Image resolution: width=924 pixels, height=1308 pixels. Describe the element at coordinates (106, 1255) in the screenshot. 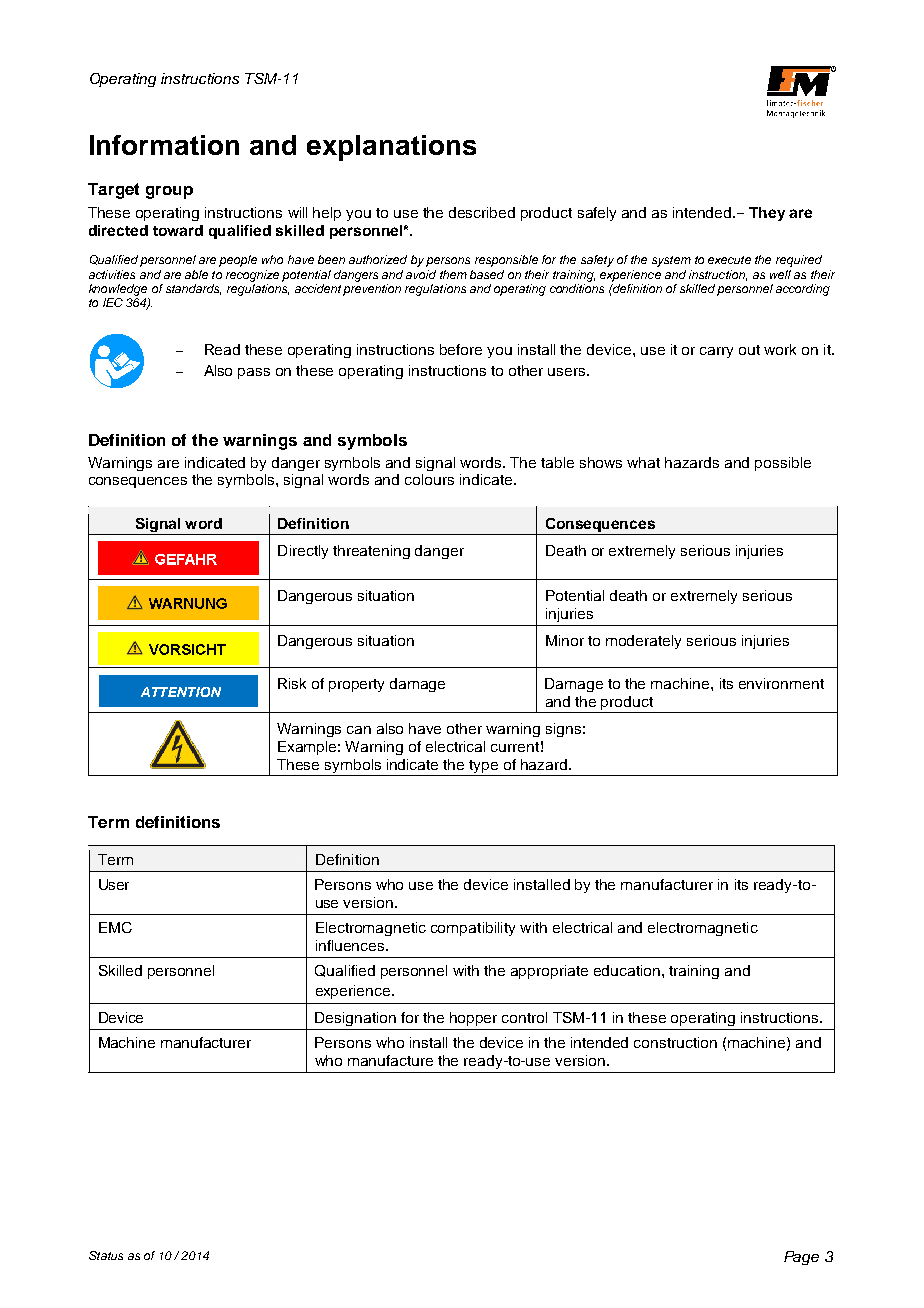

I see `Status` at that location.
